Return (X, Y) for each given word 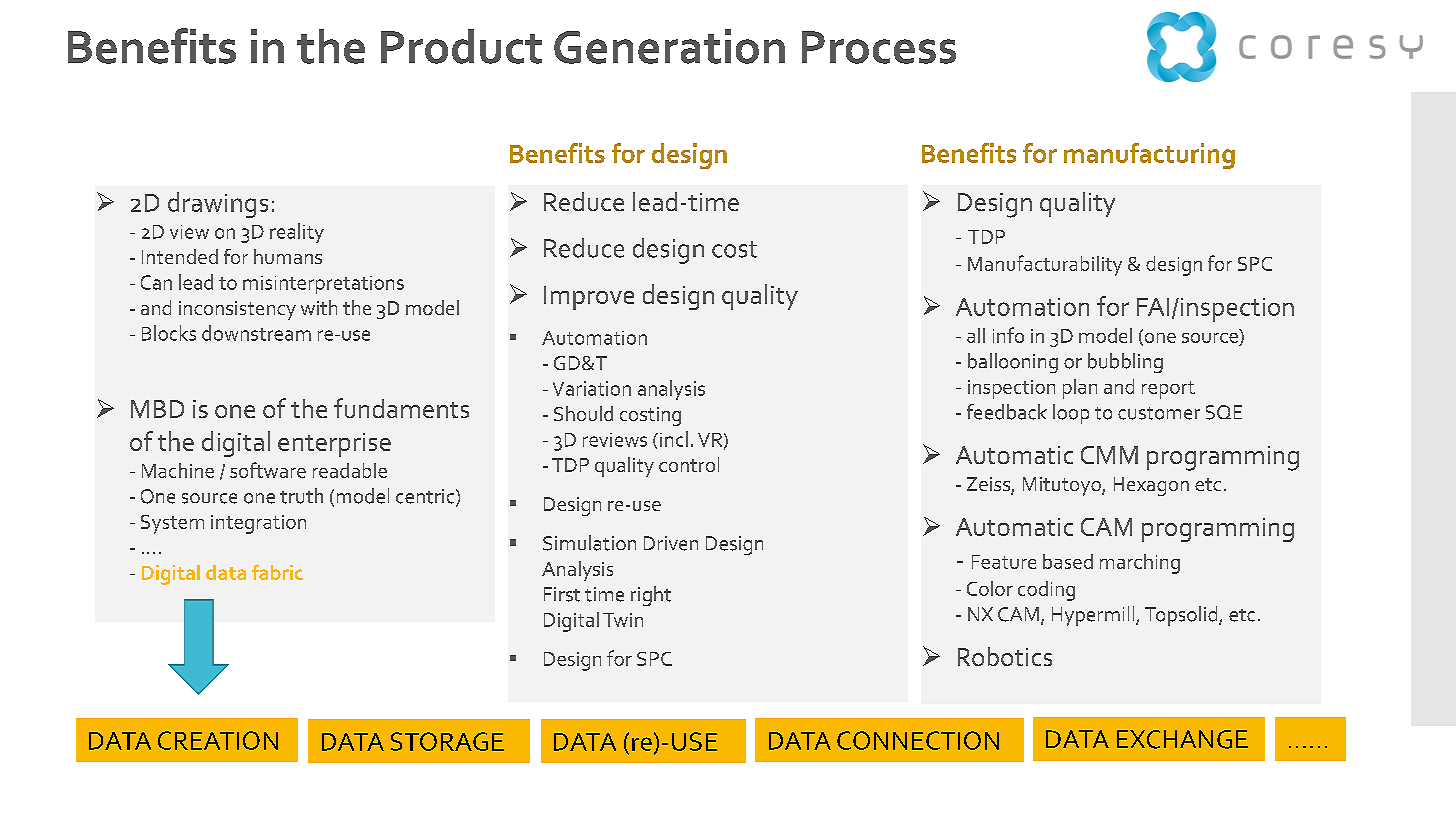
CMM (1109, 455)
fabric (277, 572)
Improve (589, 298)
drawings (218, 205)
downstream (256, 333)
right (651, 596)
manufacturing (1149, 156)
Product (461, 46)
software (268, 470)
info (1008, 335)
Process (879, 47)
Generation (669, 46)
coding (1046, 591)
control (689, 464)
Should (583, 413)
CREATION (218, 740)
